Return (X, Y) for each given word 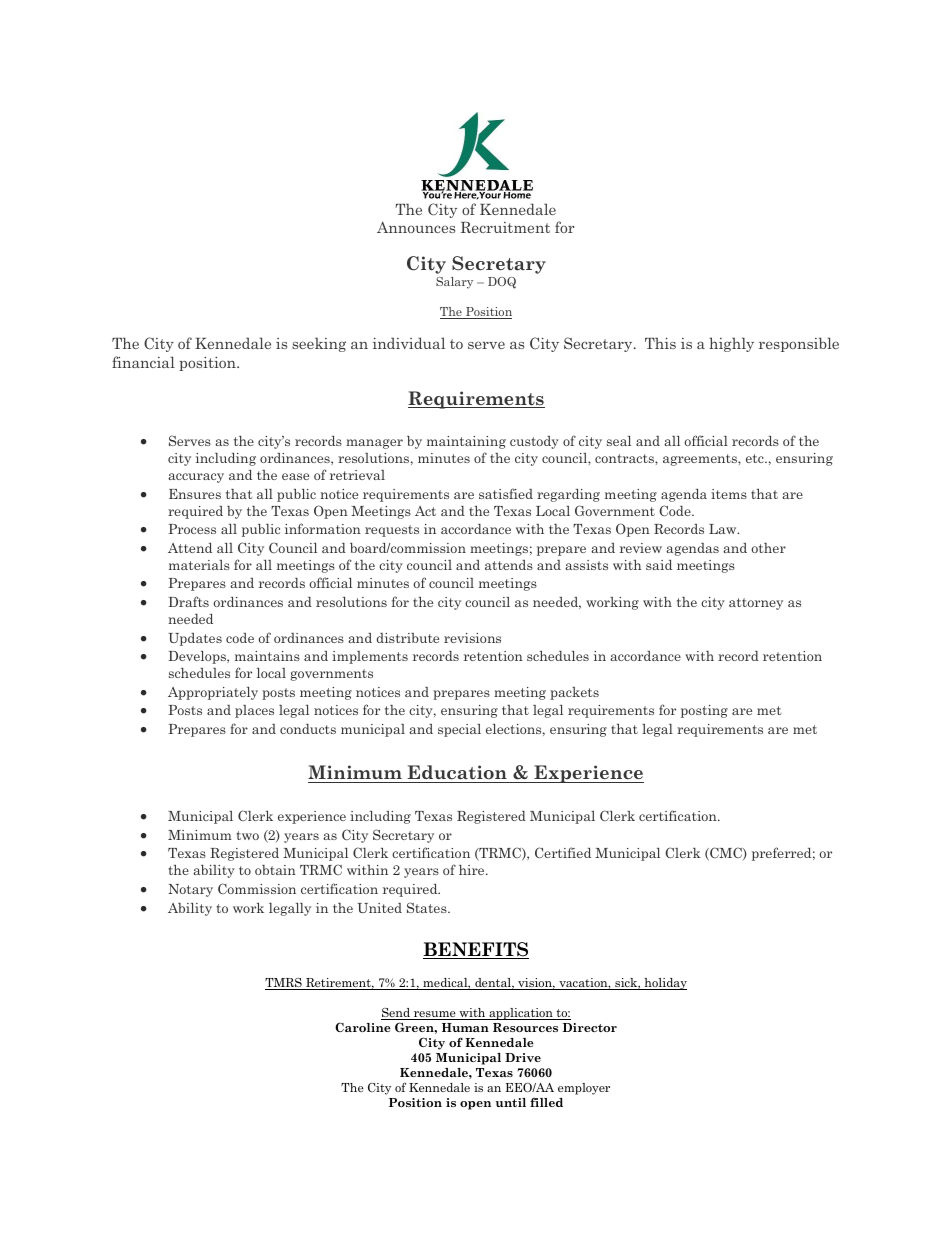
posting (704, 711)
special (459, 730)
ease (295, 476)
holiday (664, 984)
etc (756, 458)
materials (199, 565)
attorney (756, 604)
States (428, 907)
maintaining (466, 442)
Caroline (363, 1027)
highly (731, 344)
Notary (190, 890)
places (254, 711)
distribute (408, 638)
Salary (454, 283)
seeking (319, 344)
